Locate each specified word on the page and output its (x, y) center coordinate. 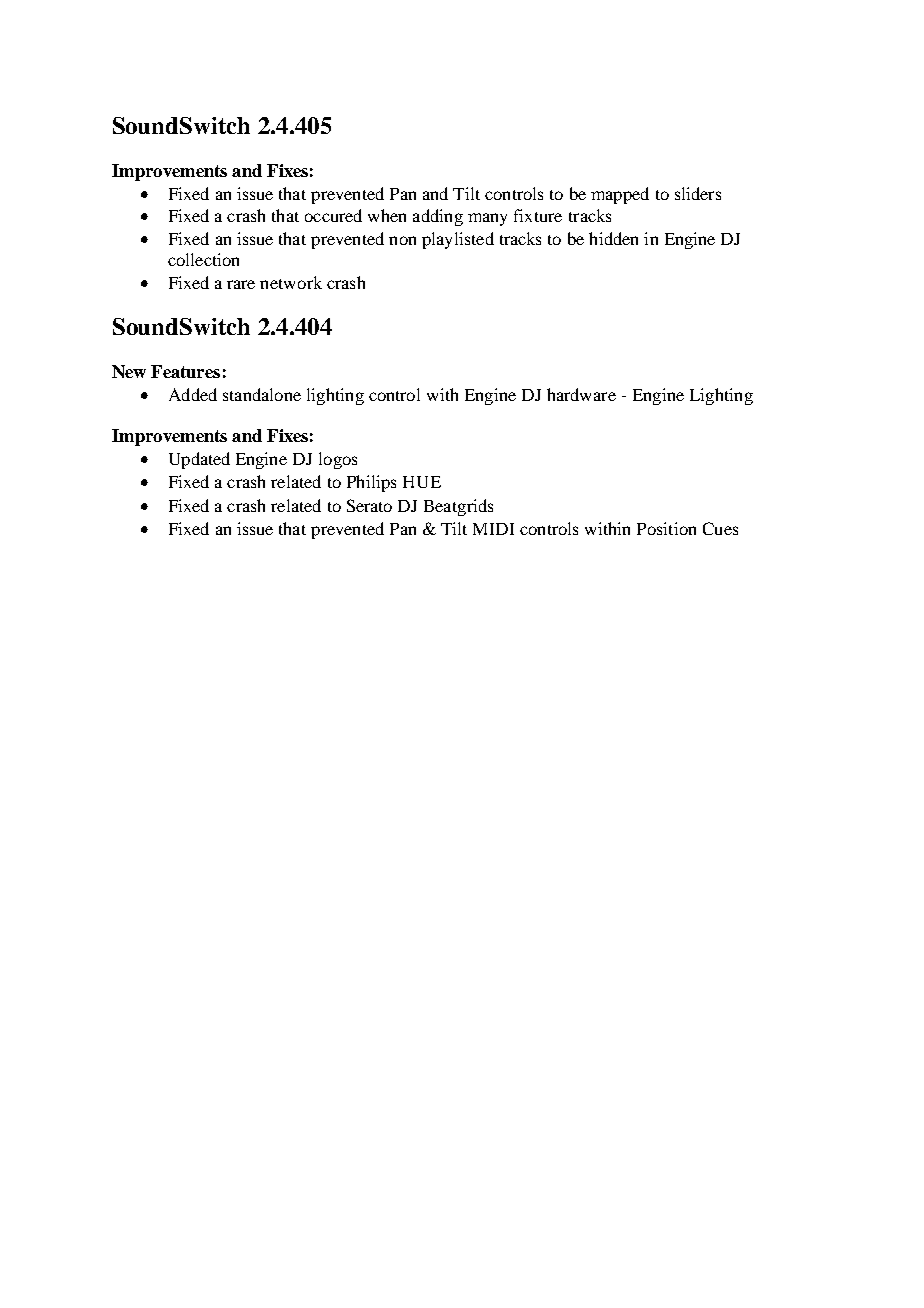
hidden (613, 238)
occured (333, 215)
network (291, 282)
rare (241, 284)
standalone (262, 394)
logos (338, 460)
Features (185, 371)
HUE (422, 482)
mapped (620, 195)
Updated (199, 460)
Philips (371, 483)
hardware (581, 394)
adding (438, 217)
